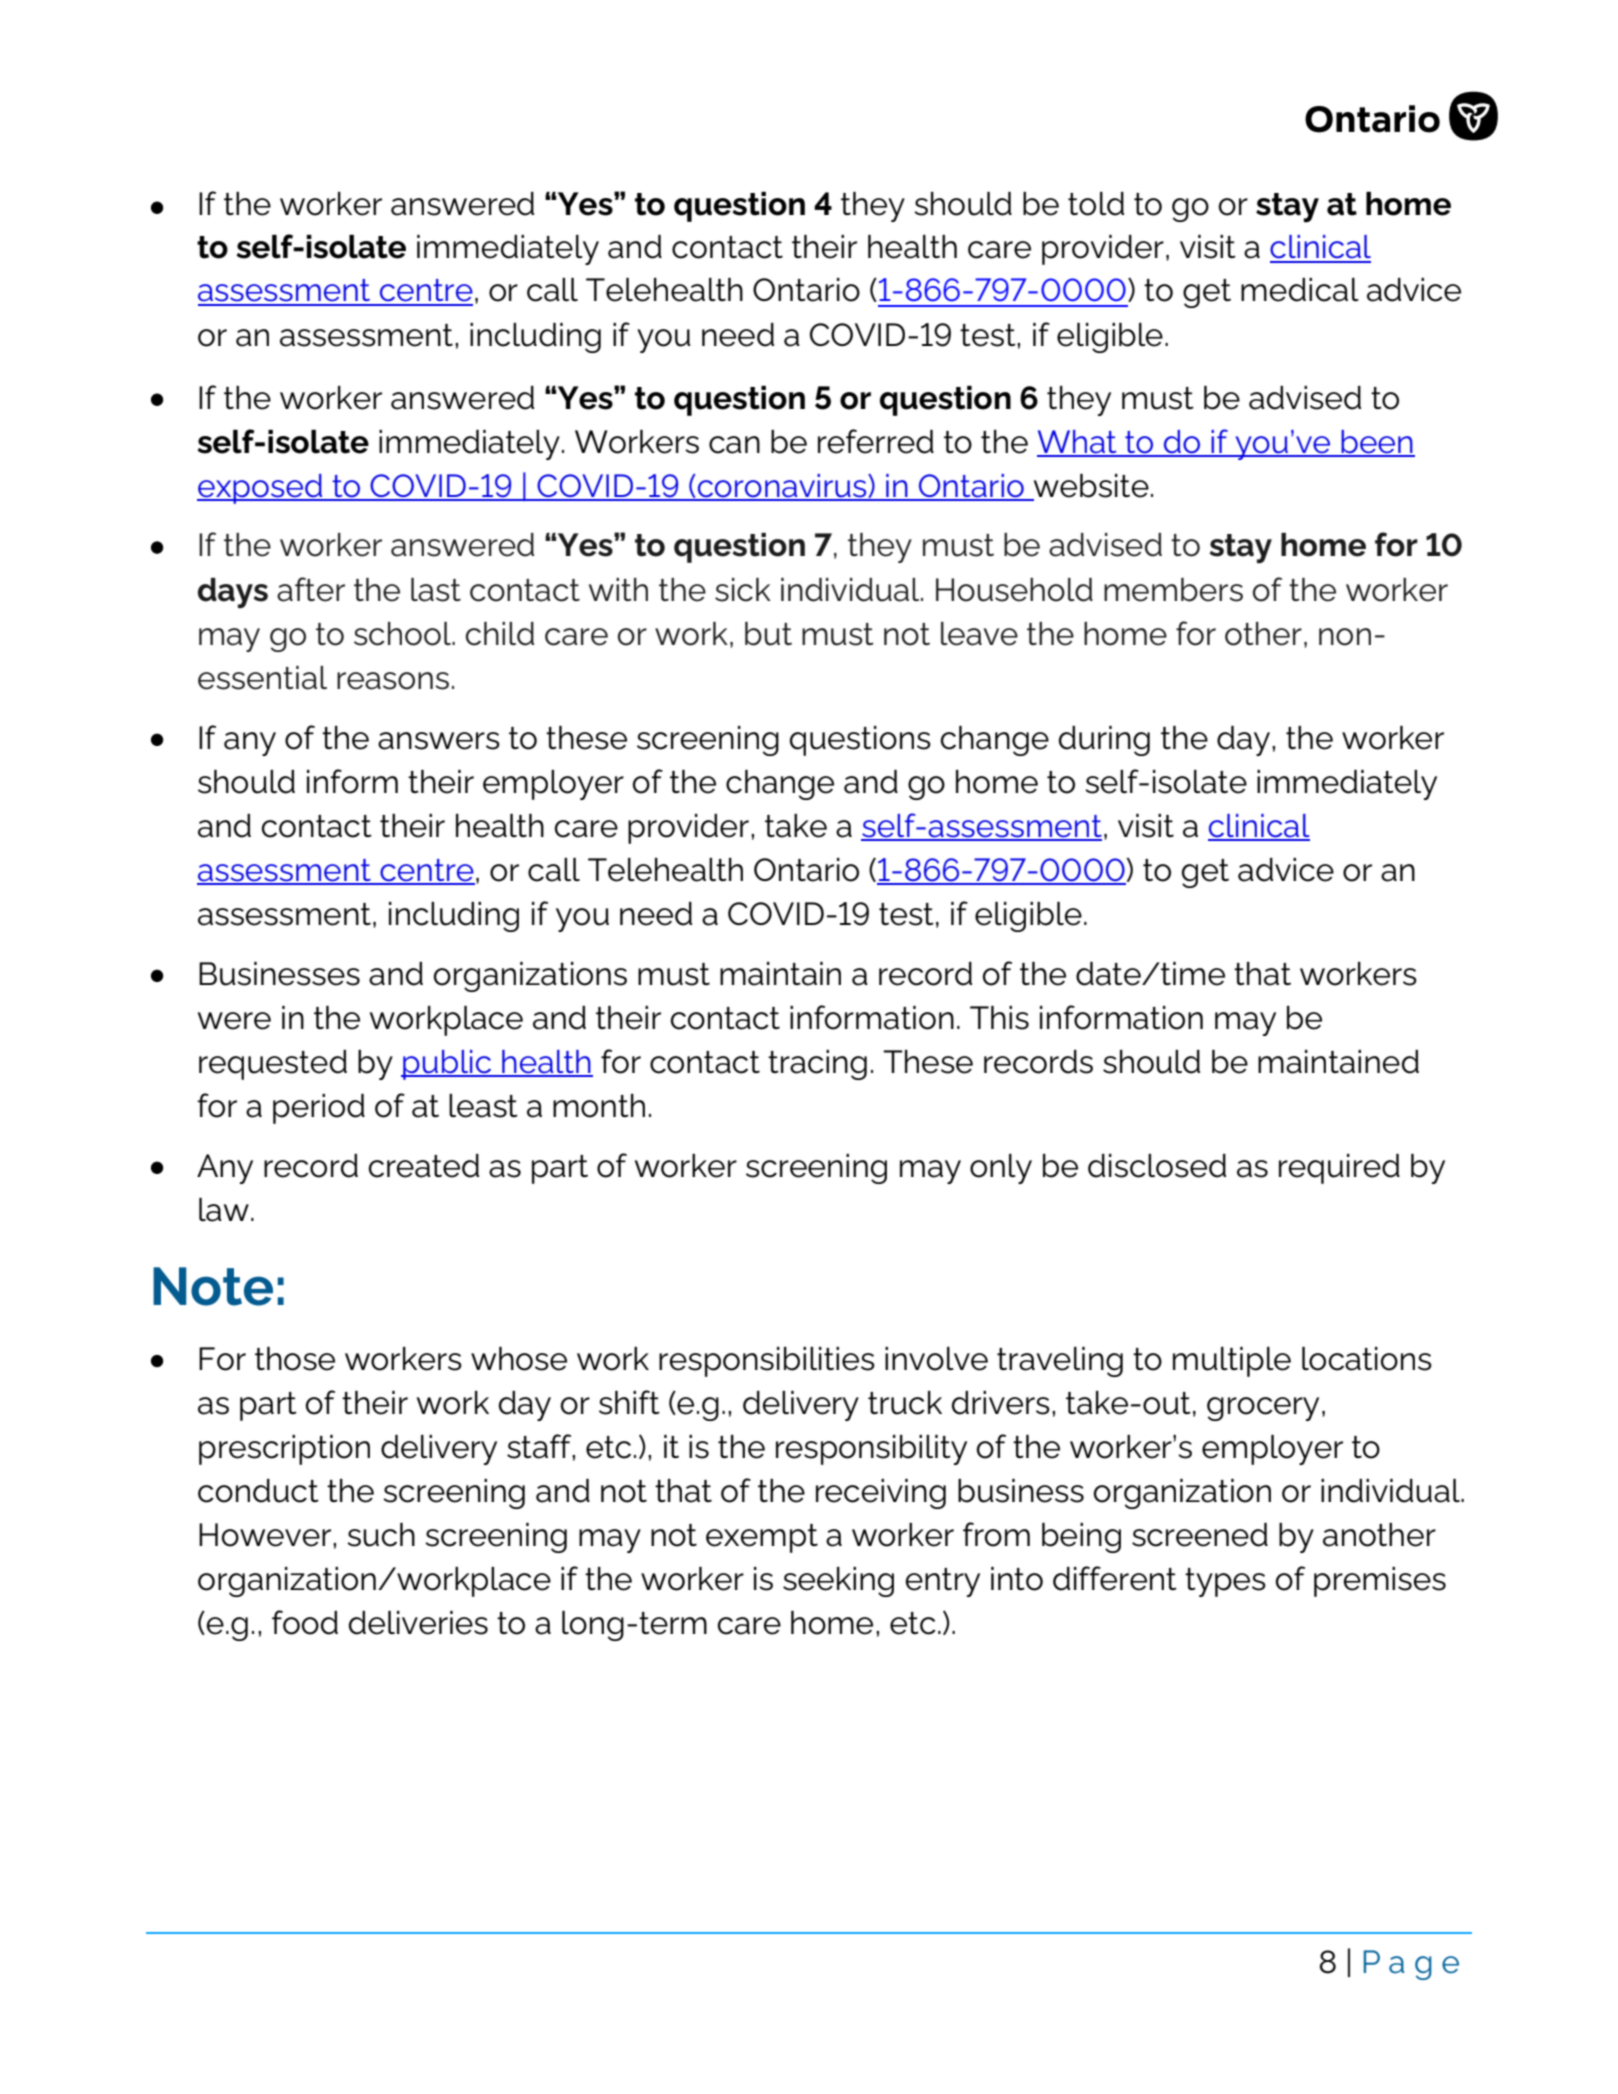 This image has width=1618, height=2094. I want to click on period, so click(319, 1109).
